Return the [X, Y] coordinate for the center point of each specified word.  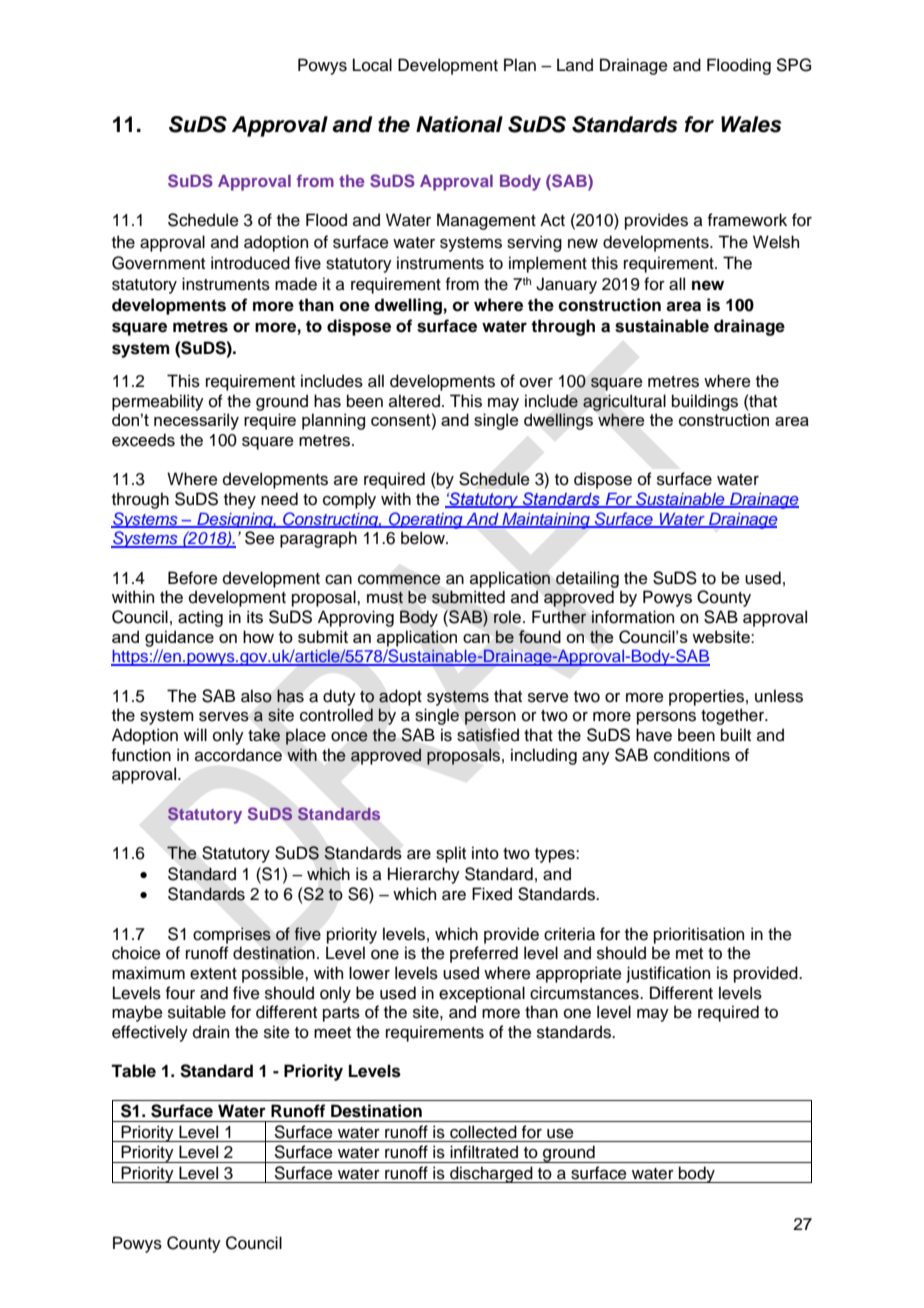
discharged [491, 1174]
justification [668, 974]
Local [372, 65]
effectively [150, 1033]
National [459, 124]
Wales [751, 124]
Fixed [492, 894]
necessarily [196, 421]
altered [414, 401]
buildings [705, 402]
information [632, 617]
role [507, 617]
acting [200, 618]
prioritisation [699, 935]
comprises [232, 935]
